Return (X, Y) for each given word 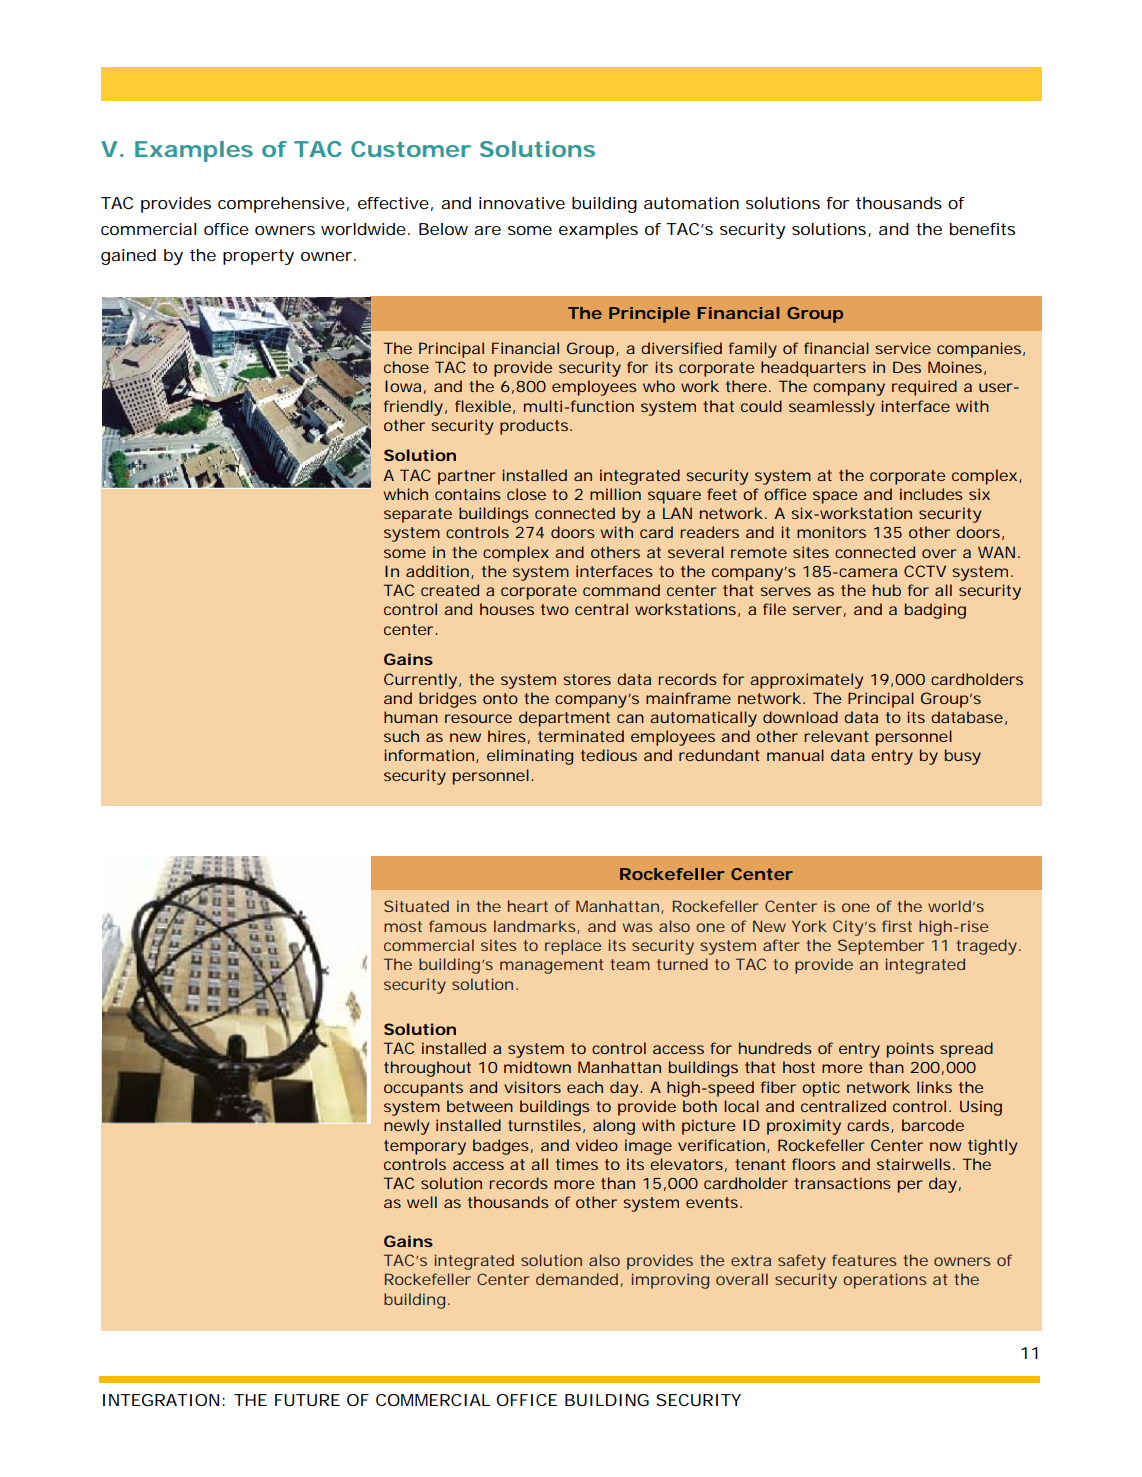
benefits (982, 229)
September (881, 947)
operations (884, 1281)
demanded (577, 1279)
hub (887, 590)
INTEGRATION (161, 1400)
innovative (522, 203)
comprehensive (281, 205)
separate (418, 515)
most (403, 926)
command (621, 590)
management (551, 966)
